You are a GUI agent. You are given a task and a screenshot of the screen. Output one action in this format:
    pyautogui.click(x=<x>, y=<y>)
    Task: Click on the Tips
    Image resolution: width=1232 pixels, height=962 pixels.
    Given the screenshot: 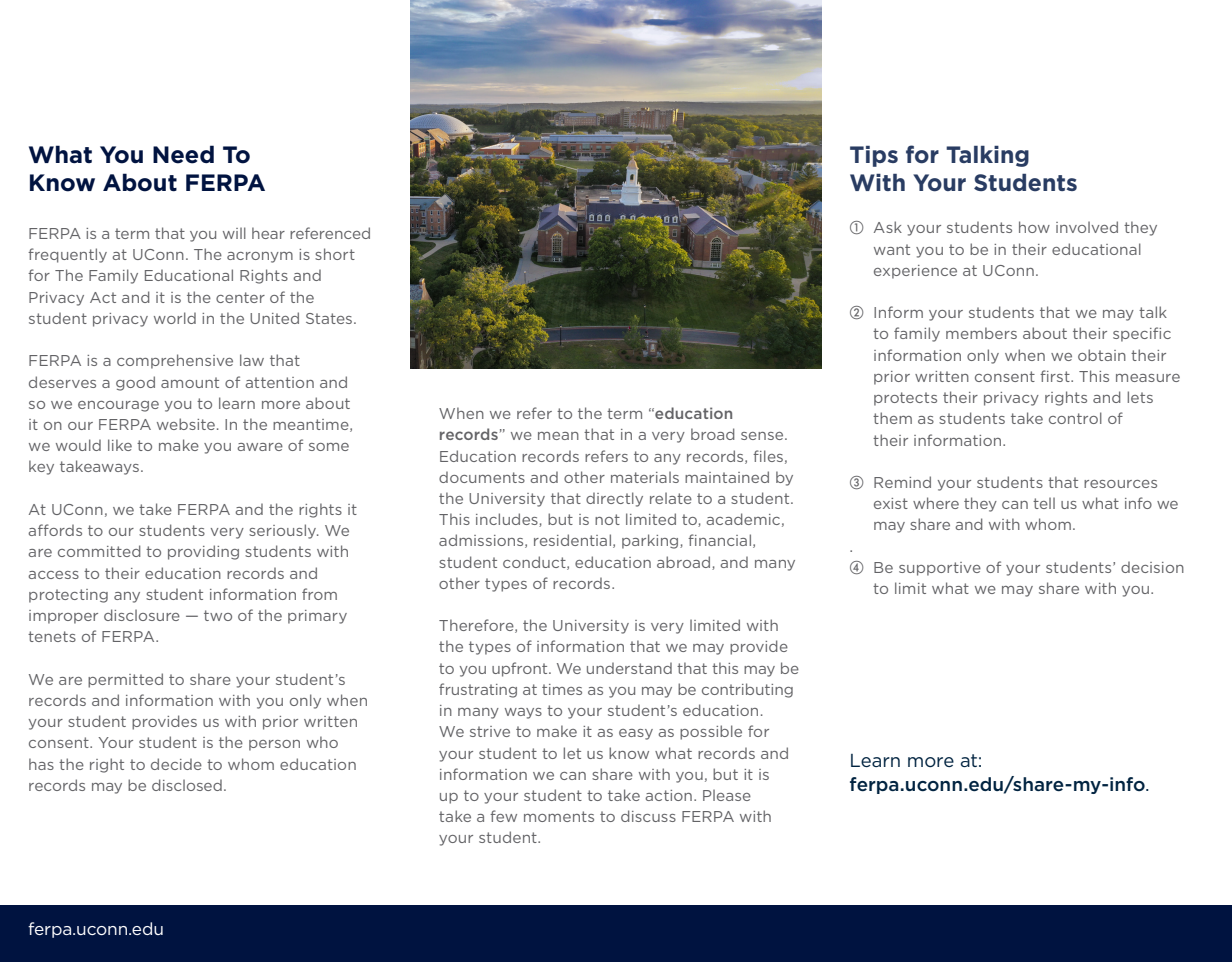 What is the action you would take?
    pyautogui.click(x=874, y=156)
